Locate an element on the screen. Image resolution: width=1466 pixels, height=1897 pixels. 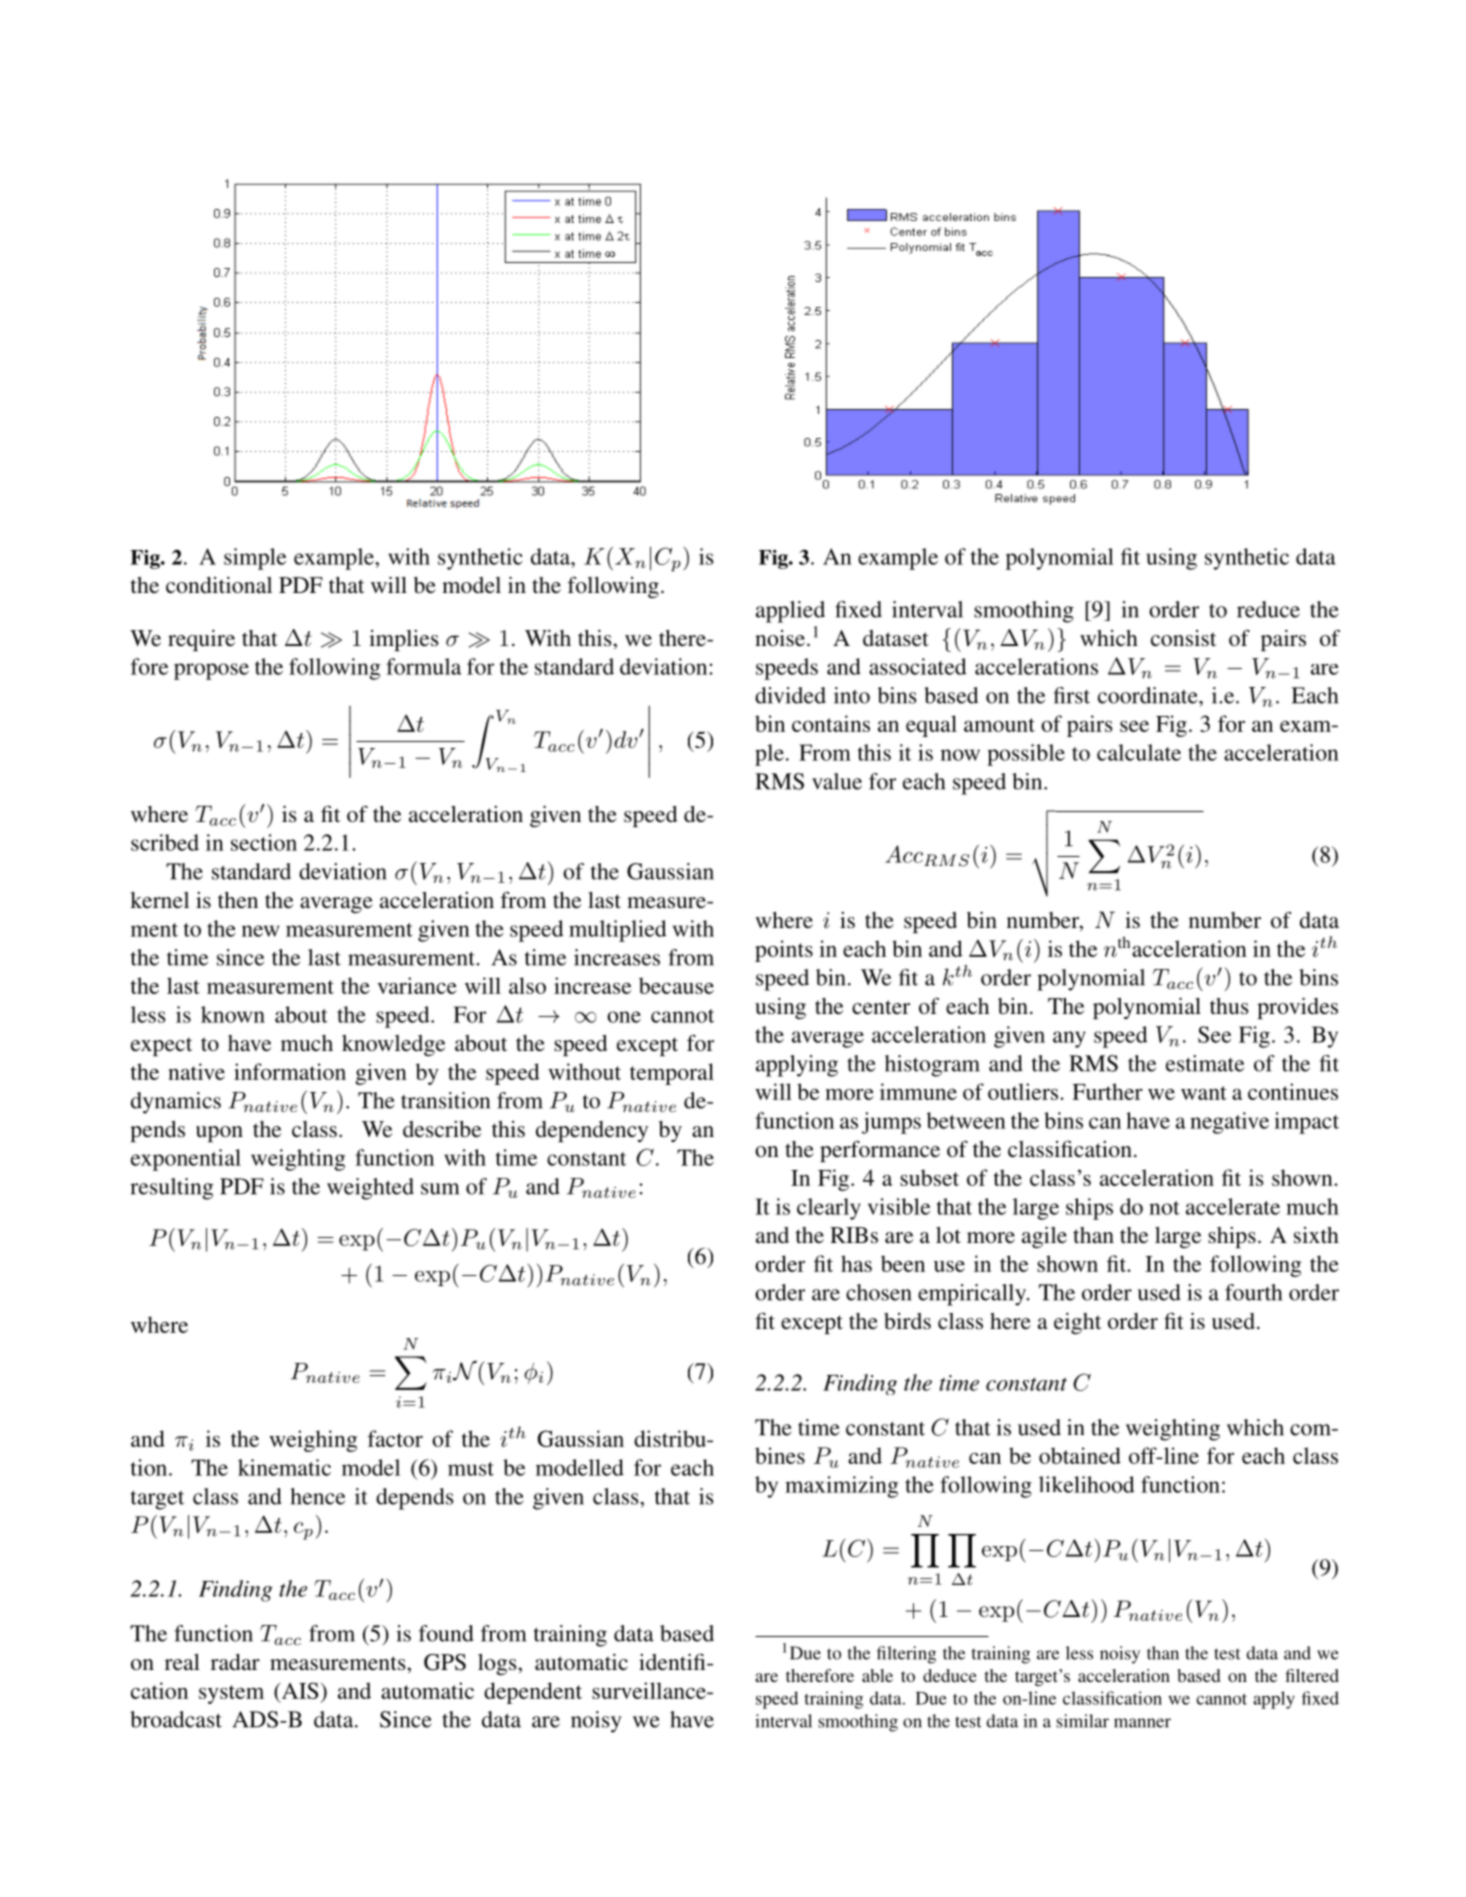
consist is located at coordinates (1183, 638).
